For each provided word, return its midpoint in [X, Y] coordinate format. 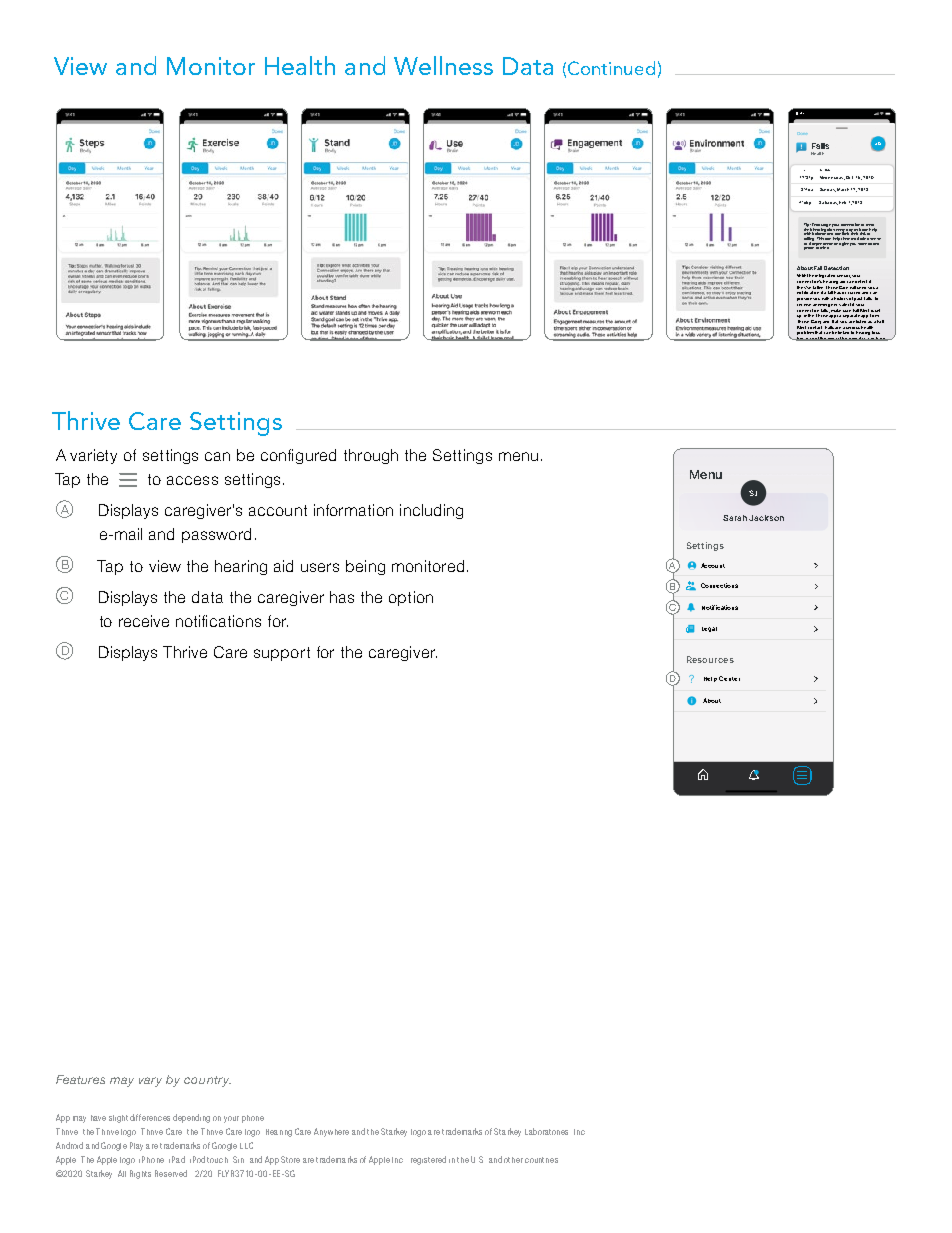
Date [827, 170]
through [371, 456]
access [192, 480]
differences [150, 1117]
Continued [611, 68]
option [411, 598]
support [282, 654]
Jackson [766, 518]
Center [729, 678]
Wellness [443, 65]
